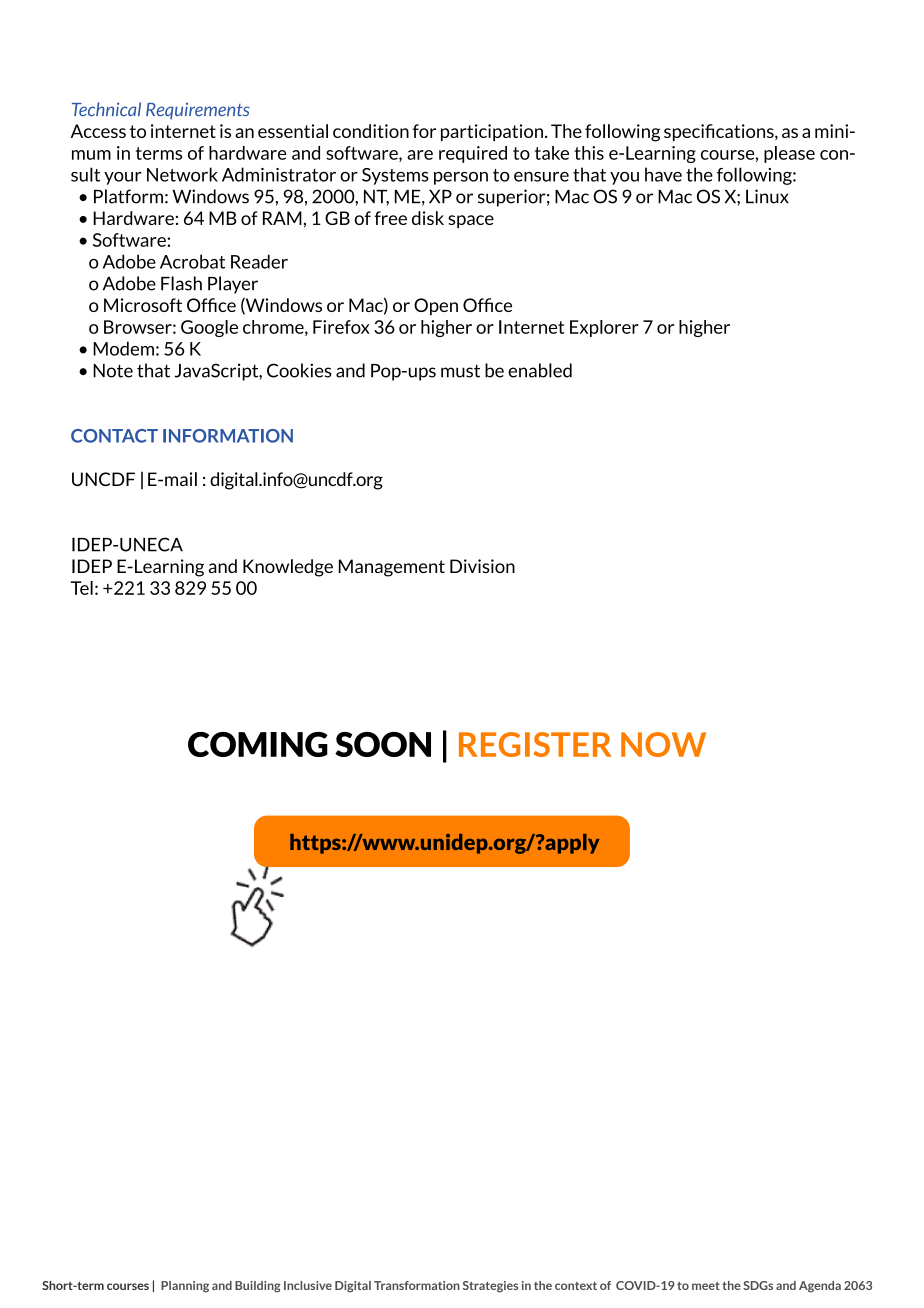 The image size is (924, 1308). Describe the element at coordinates (82, 588) in the screenshot. I see `Tel` at that location.
